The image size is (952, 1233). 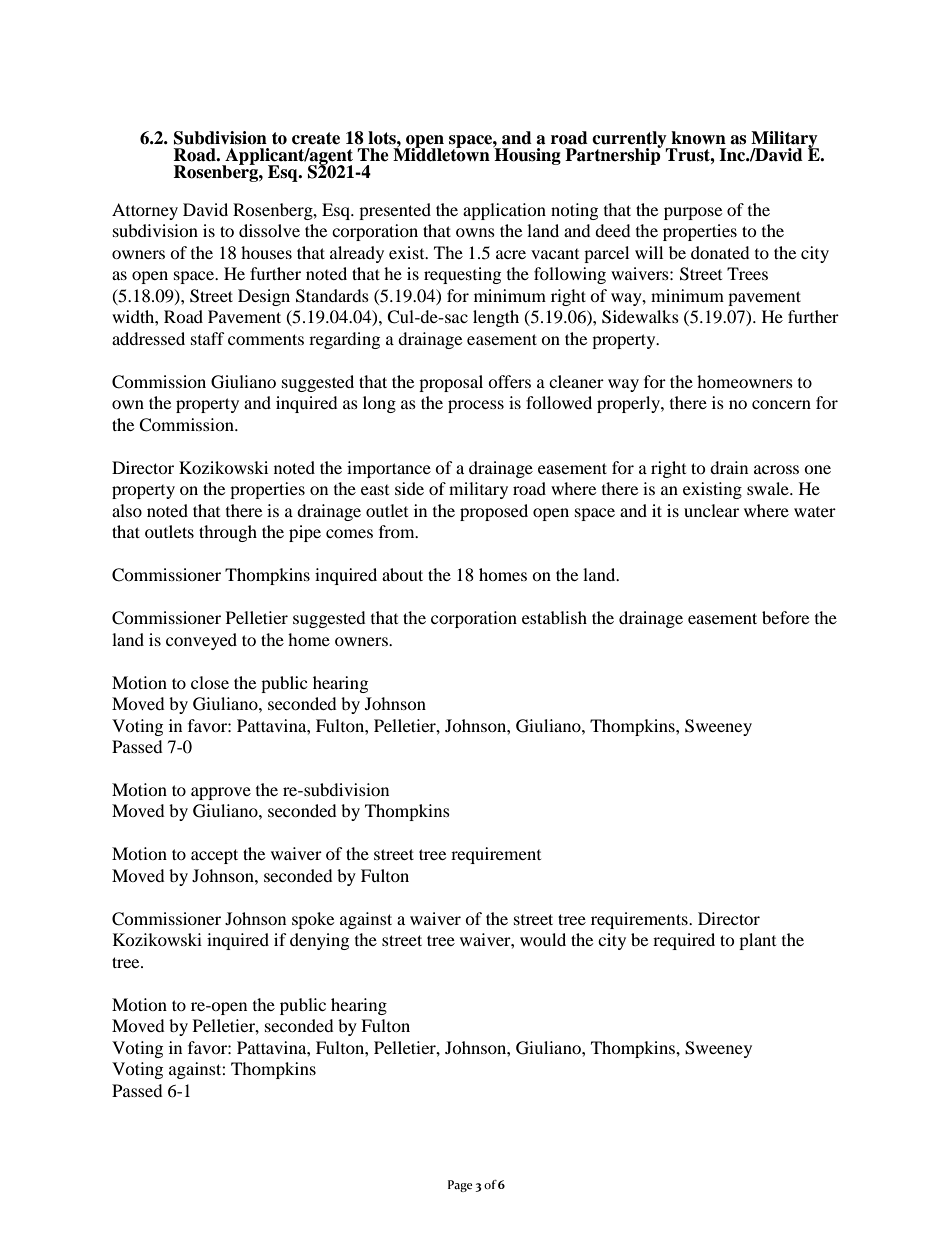 What do you see at coordinates (698, 138) in the image?
I see `known` at bounding box center [698, 138].
